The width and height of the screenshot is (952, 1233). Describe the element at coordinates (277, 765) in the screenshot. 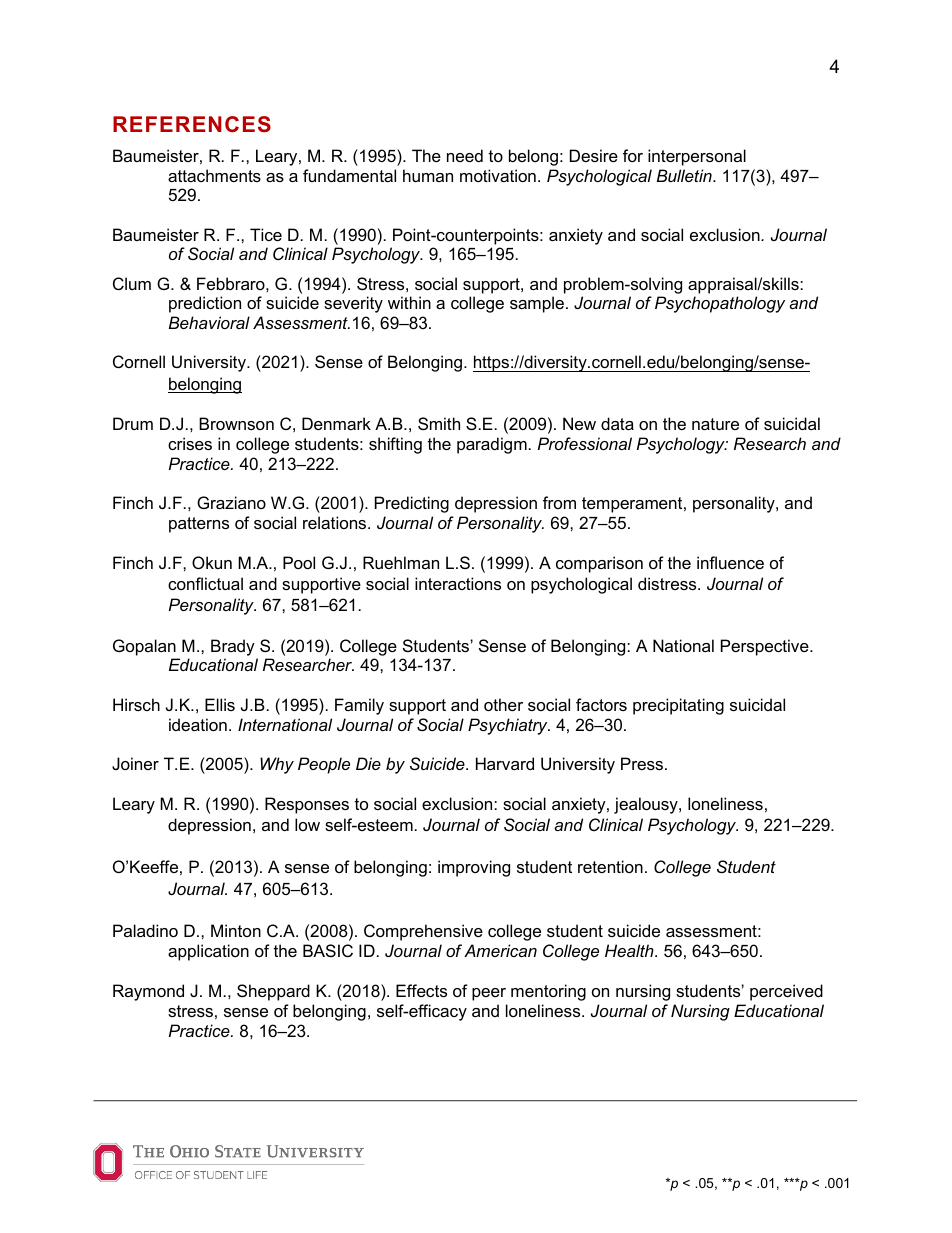

I see `Why` at that location.
